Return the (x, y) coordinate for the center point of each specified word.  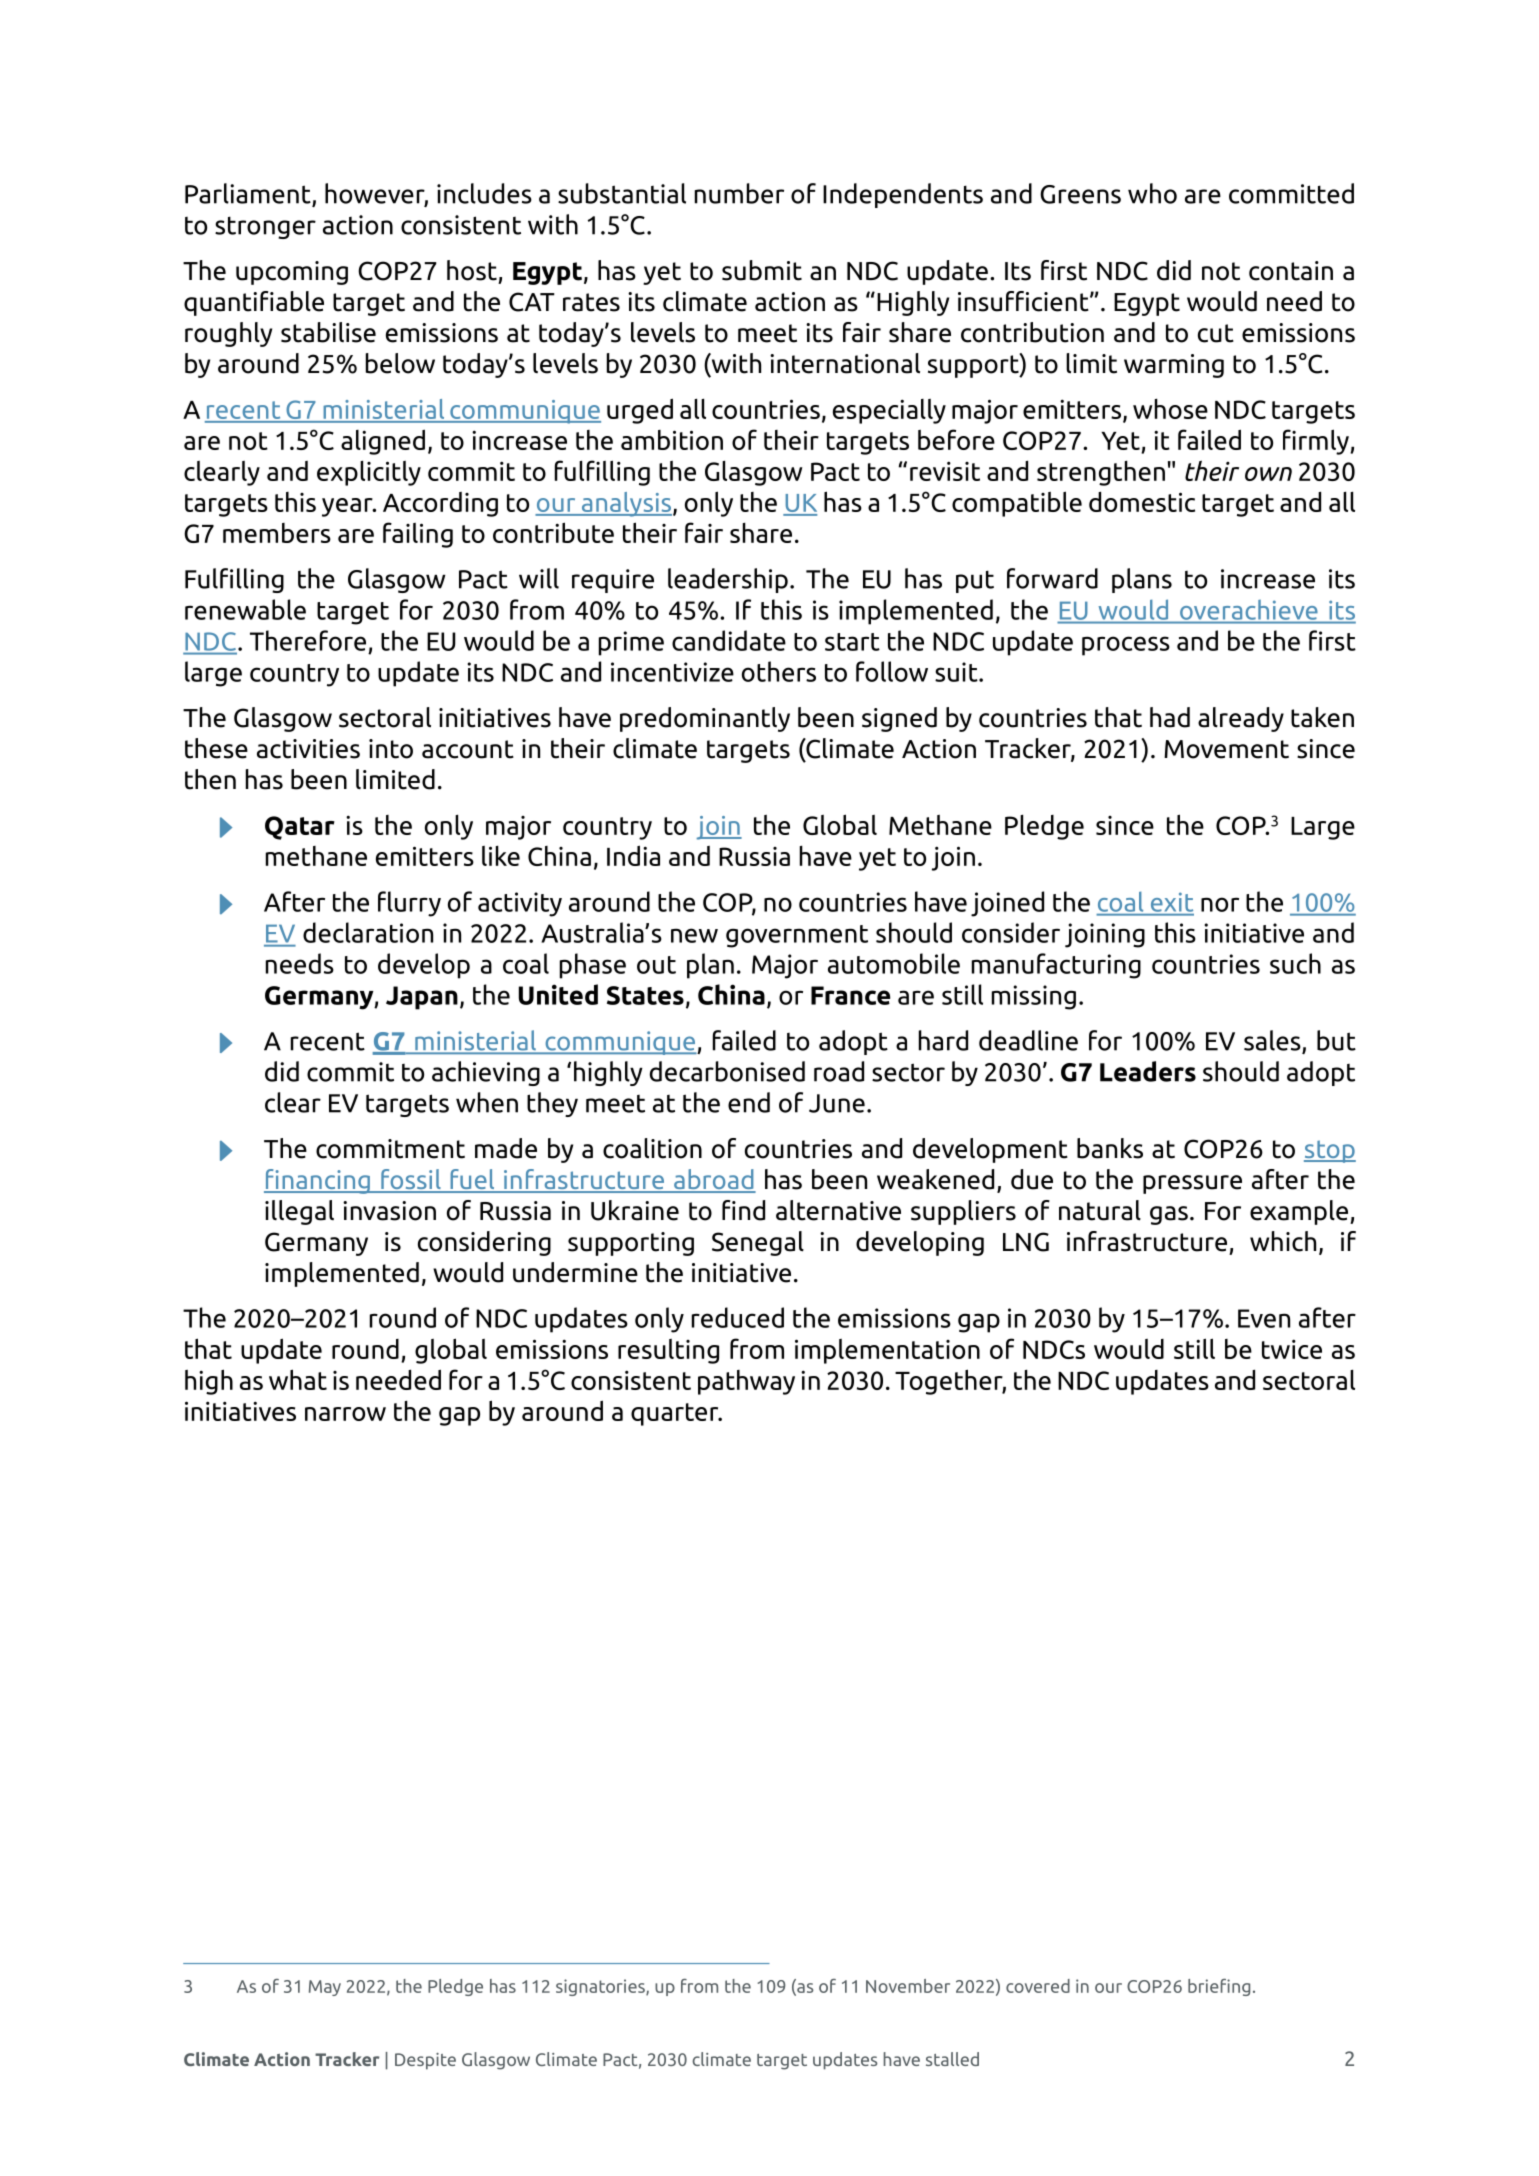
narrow (345, 1414)
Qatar (300, 828)
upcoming (292, 273)
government (797, 936)
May (325, 1988)
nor (1220, 904)
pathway (746, 1382)
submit (762, 270)
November (908, 1986)
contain (1291, 271)
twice (1292, 1349)
